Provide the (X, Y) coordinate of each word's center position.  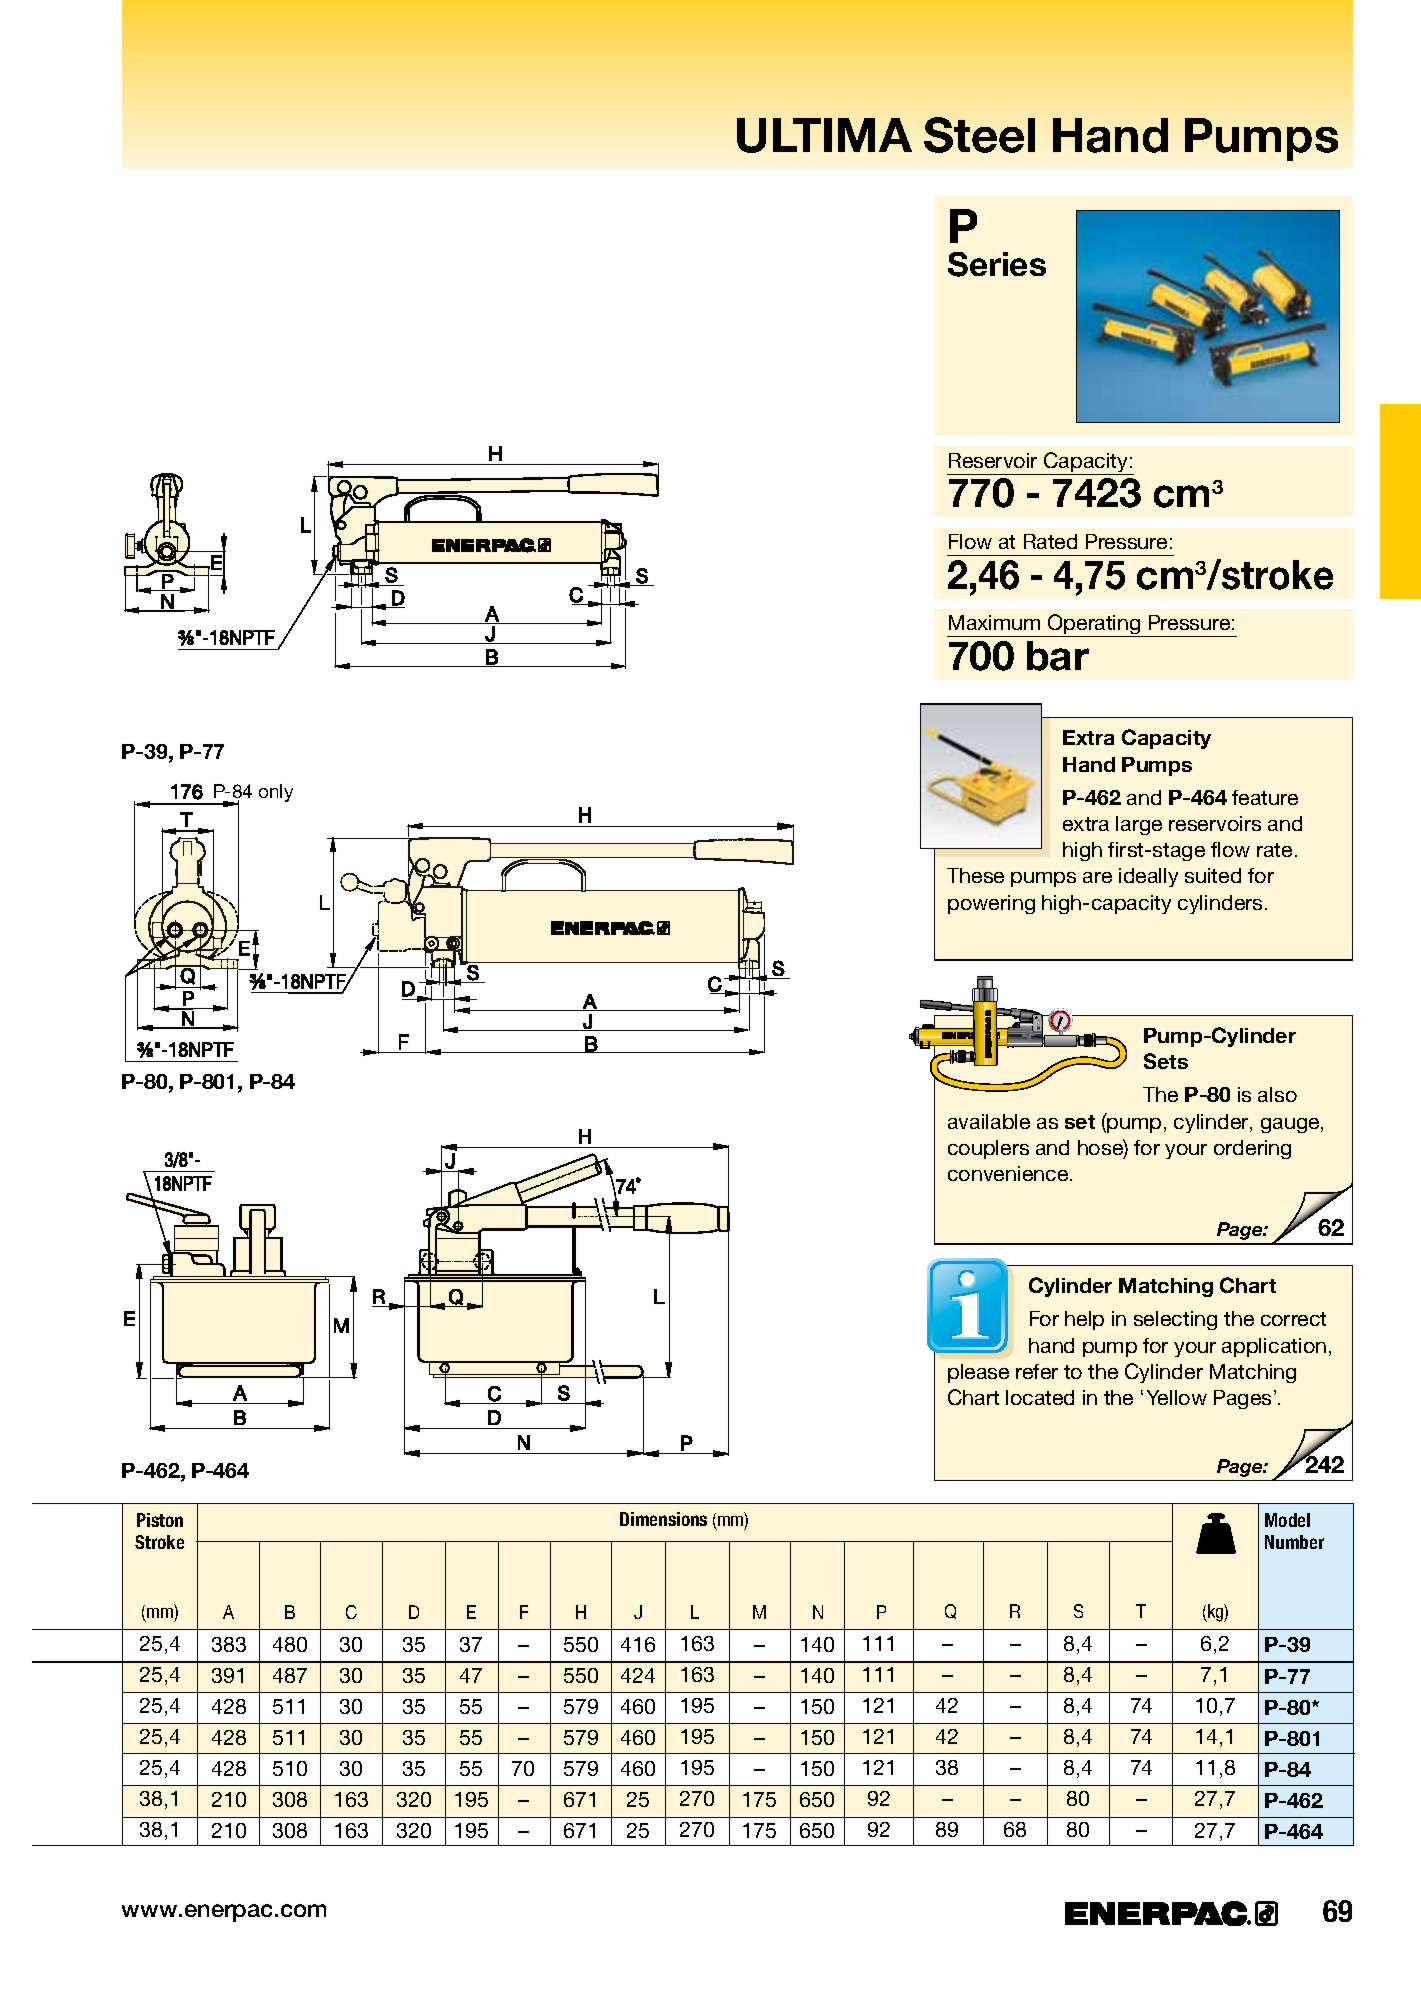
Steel (979, 135)
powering (991, 904)
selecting (1175, 1320)
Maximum (994, 622)
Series (997, 264)
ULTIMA (824, 135)
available (989, 1121)
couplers (988, 1149)
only (276, 793)
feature (1265, 797)
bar (1058, 656)
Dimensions (663, 1519)
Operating (1094, 625)
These (975, 875)
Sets (1166, 1061)
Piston (160, 1520)
